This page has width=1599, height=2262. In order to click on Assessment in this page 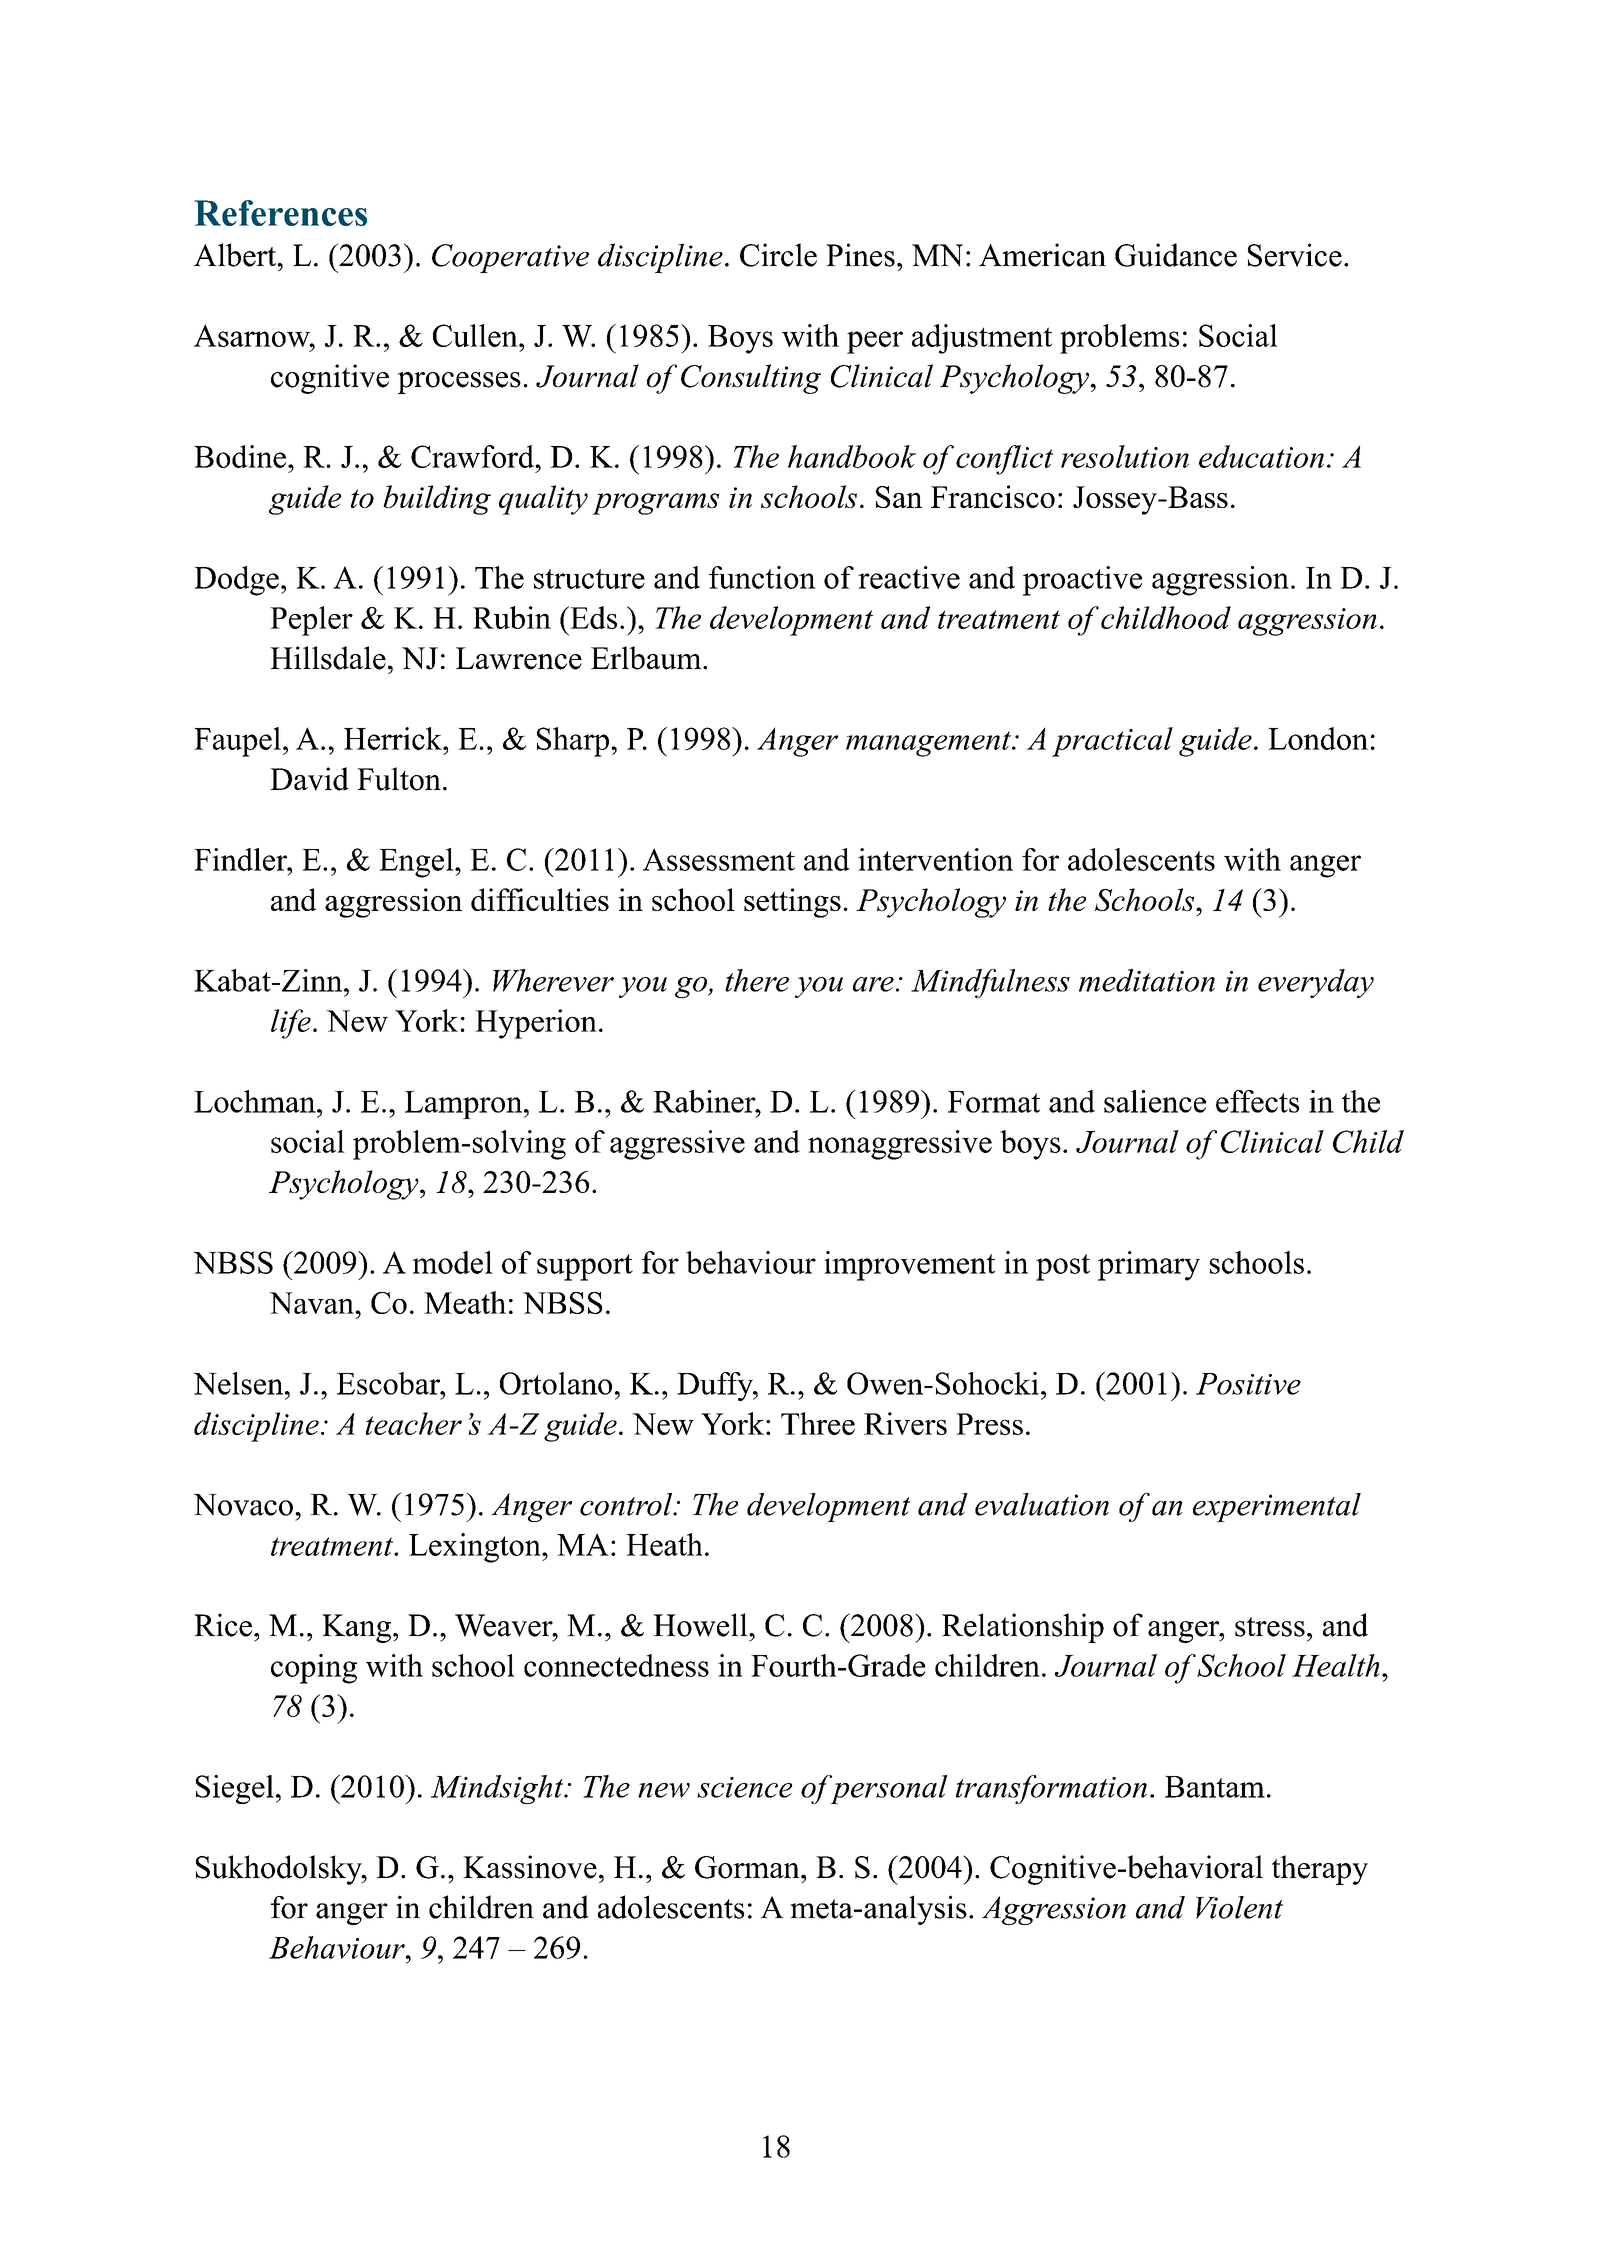, I will do `click(719, 859)`.
